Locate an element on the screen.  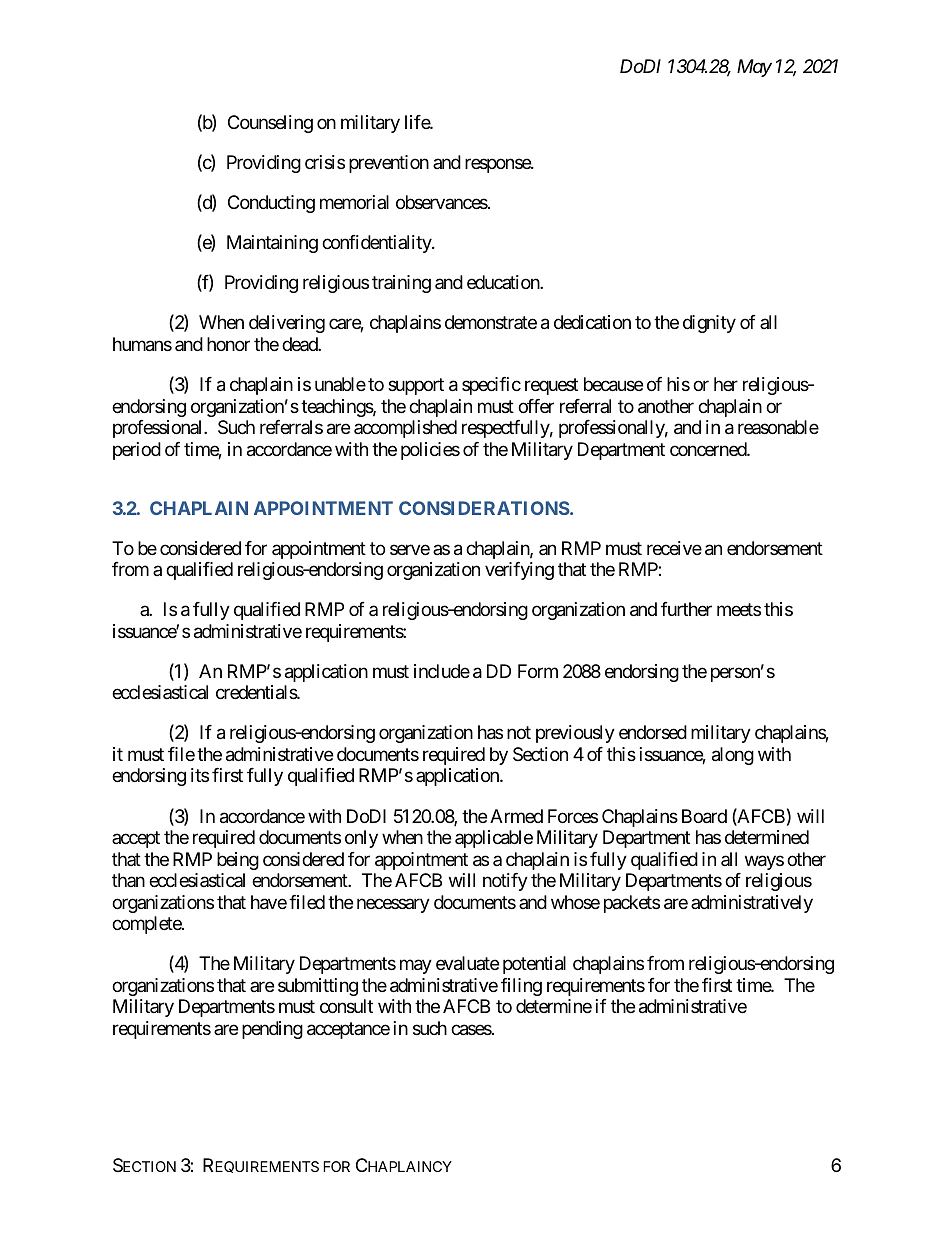
Board is located at coordinates (704, 816).
